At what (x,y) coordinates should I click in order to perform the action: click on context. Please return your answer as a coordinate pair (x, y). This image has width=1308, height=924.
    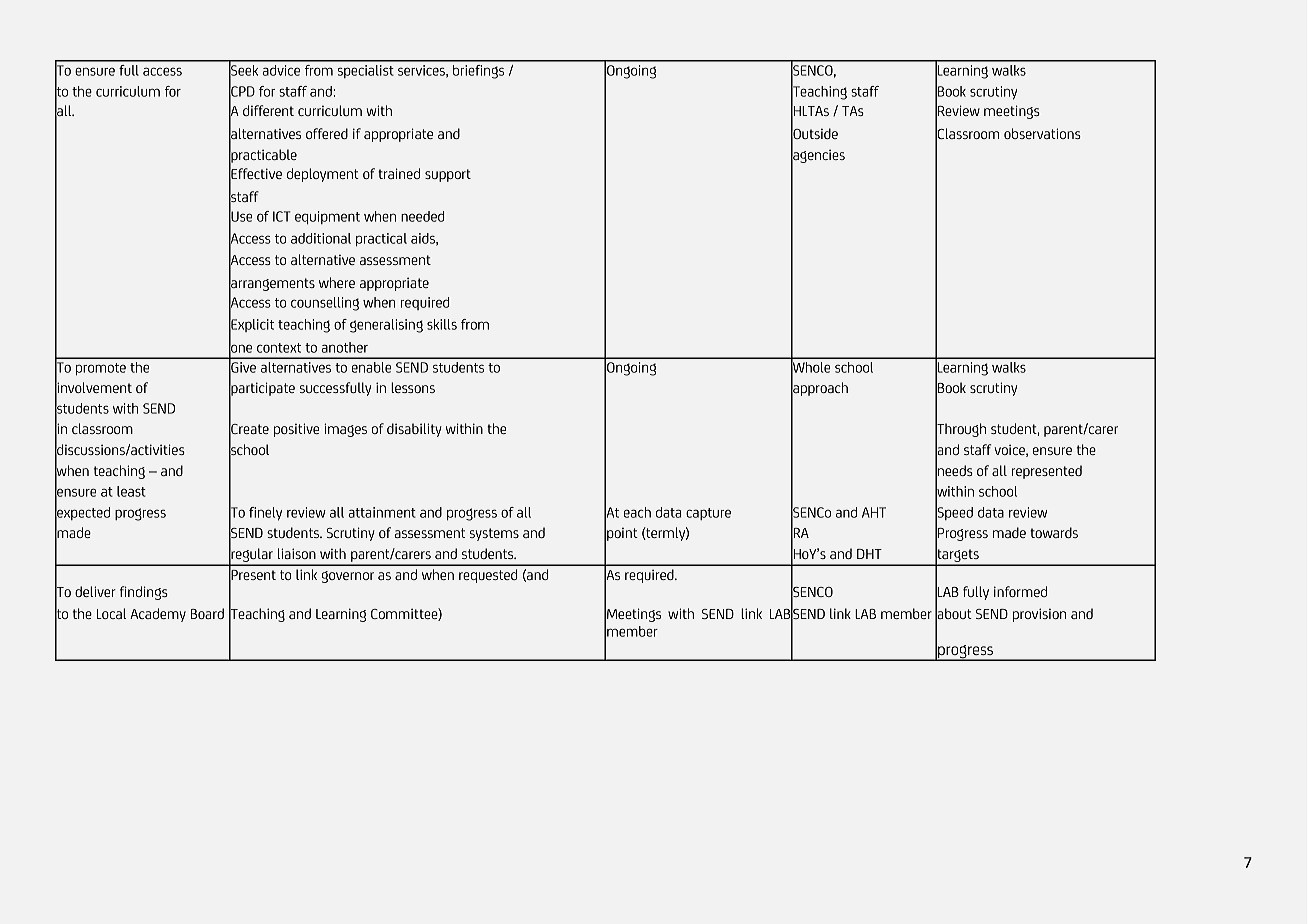
    Looking at the image, I should click on (279, 348).
